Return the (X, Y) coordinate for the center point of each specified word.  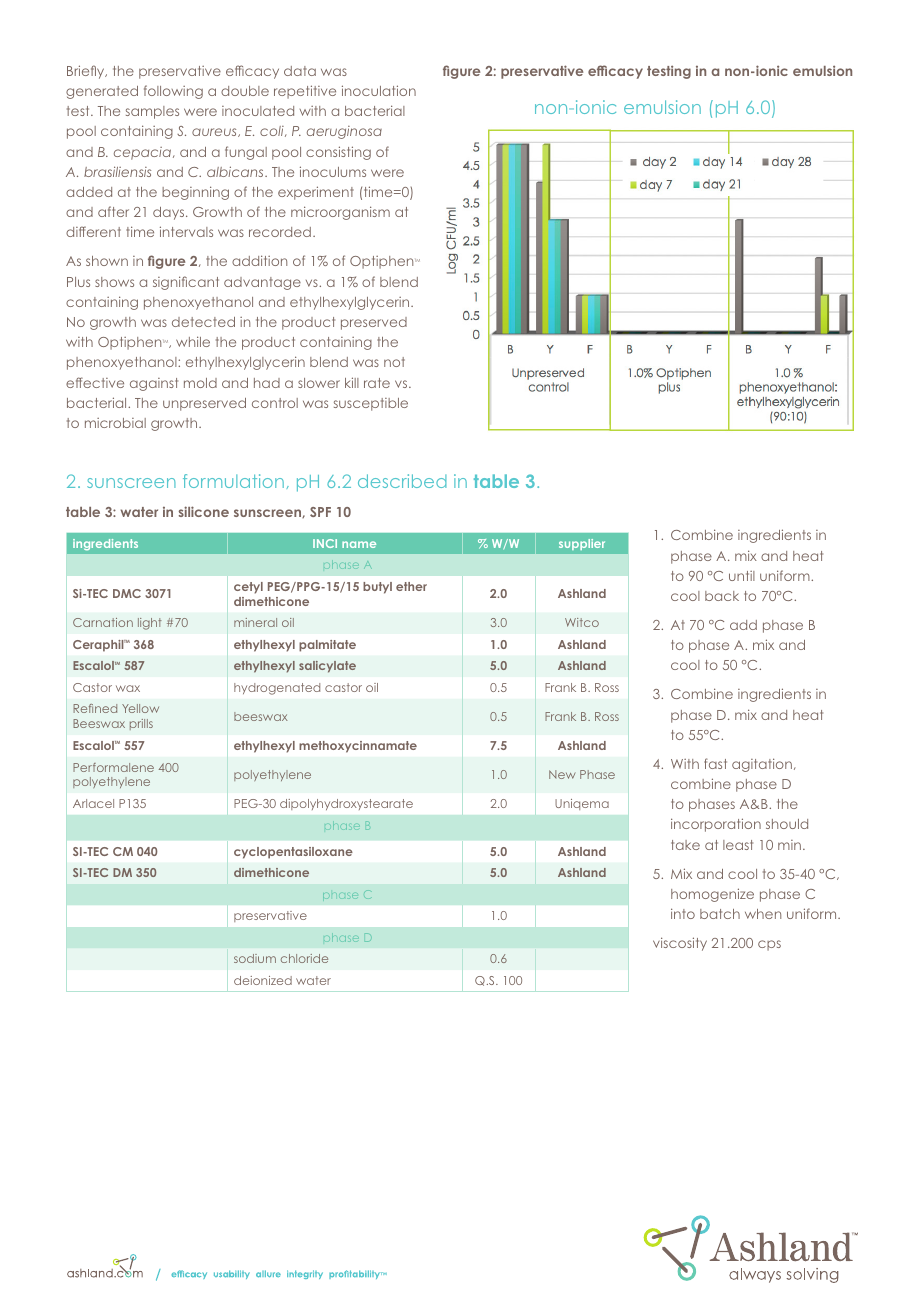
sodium (255, 958)
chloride (304, 958)
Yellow (140, 708)
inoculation (379, 90)
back (722, 596)
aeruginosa (344, 132)
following (173, 92)
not (394, 362)
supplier (582, 544)
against (154, 384)
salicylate (327, 667)
